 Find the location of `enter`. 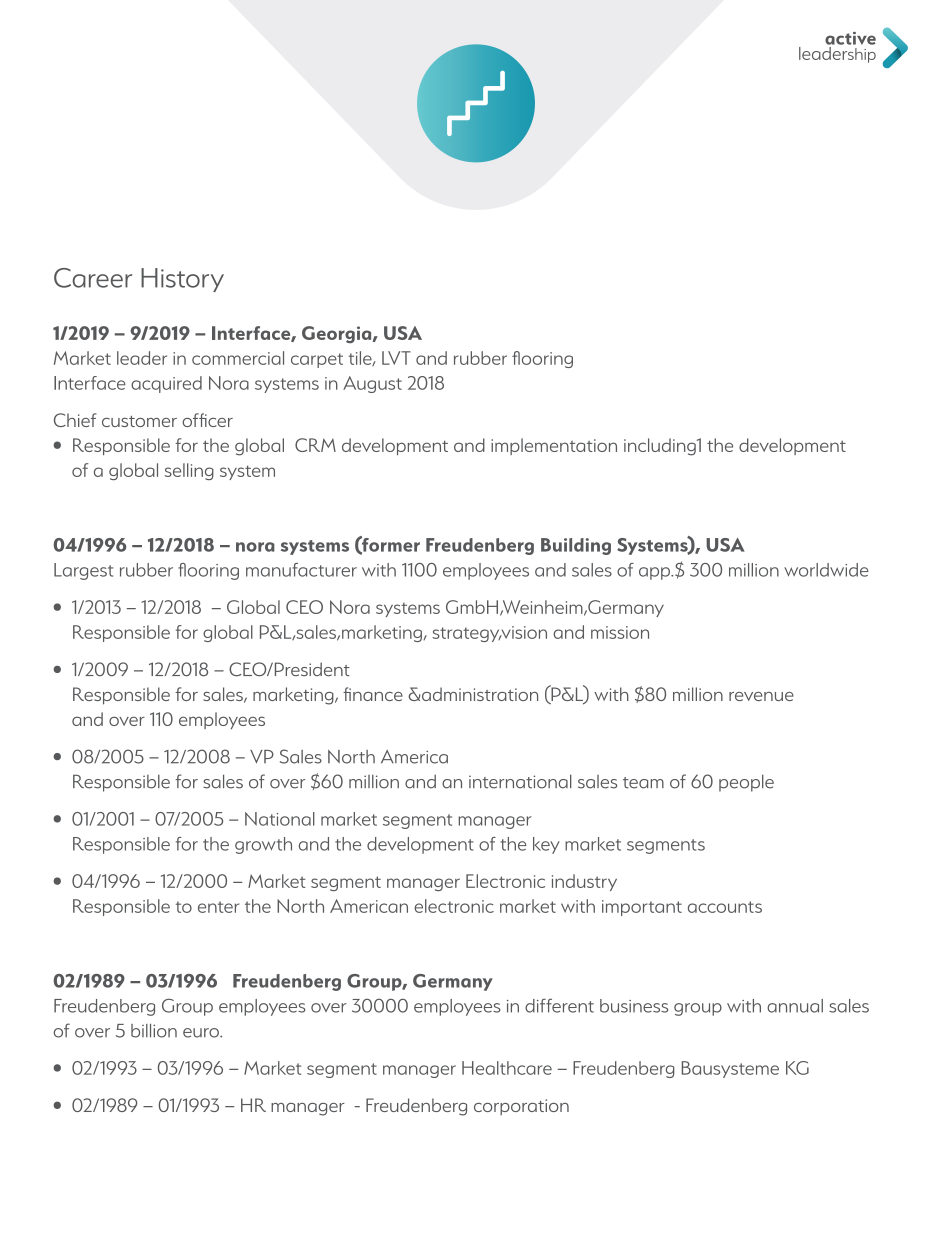

enter is located at coordinates (218, 907).
